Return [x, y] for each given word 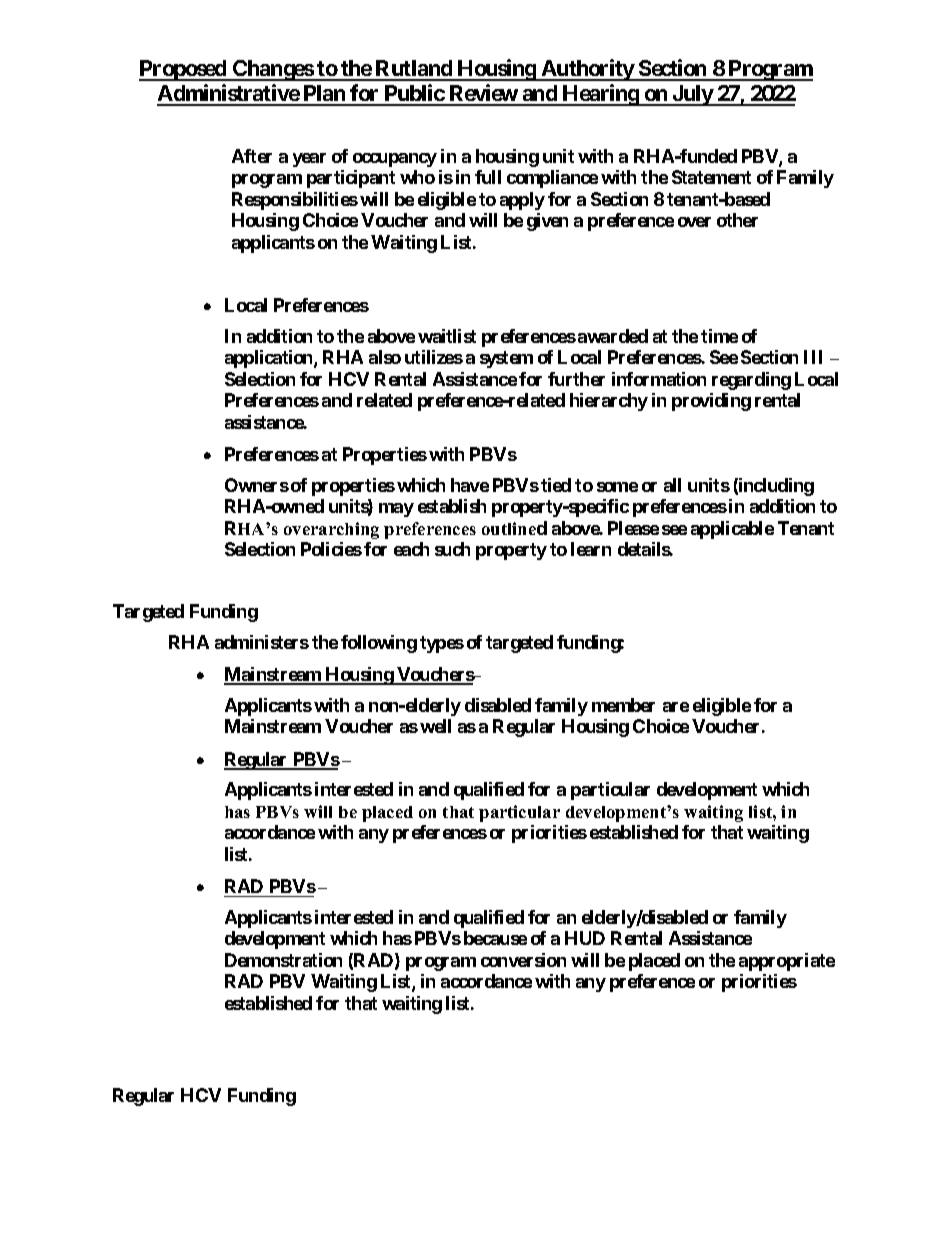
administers [262, 642]
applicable [732, 530]
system [506, 359]
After [252, 156]
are [676, 707]
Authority [587, 70]
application [270, 359]
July [692, 95]
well [435, 726]
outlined [514, 528]
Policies [331, 549]
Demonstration [283, 960]
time [719, 336]
